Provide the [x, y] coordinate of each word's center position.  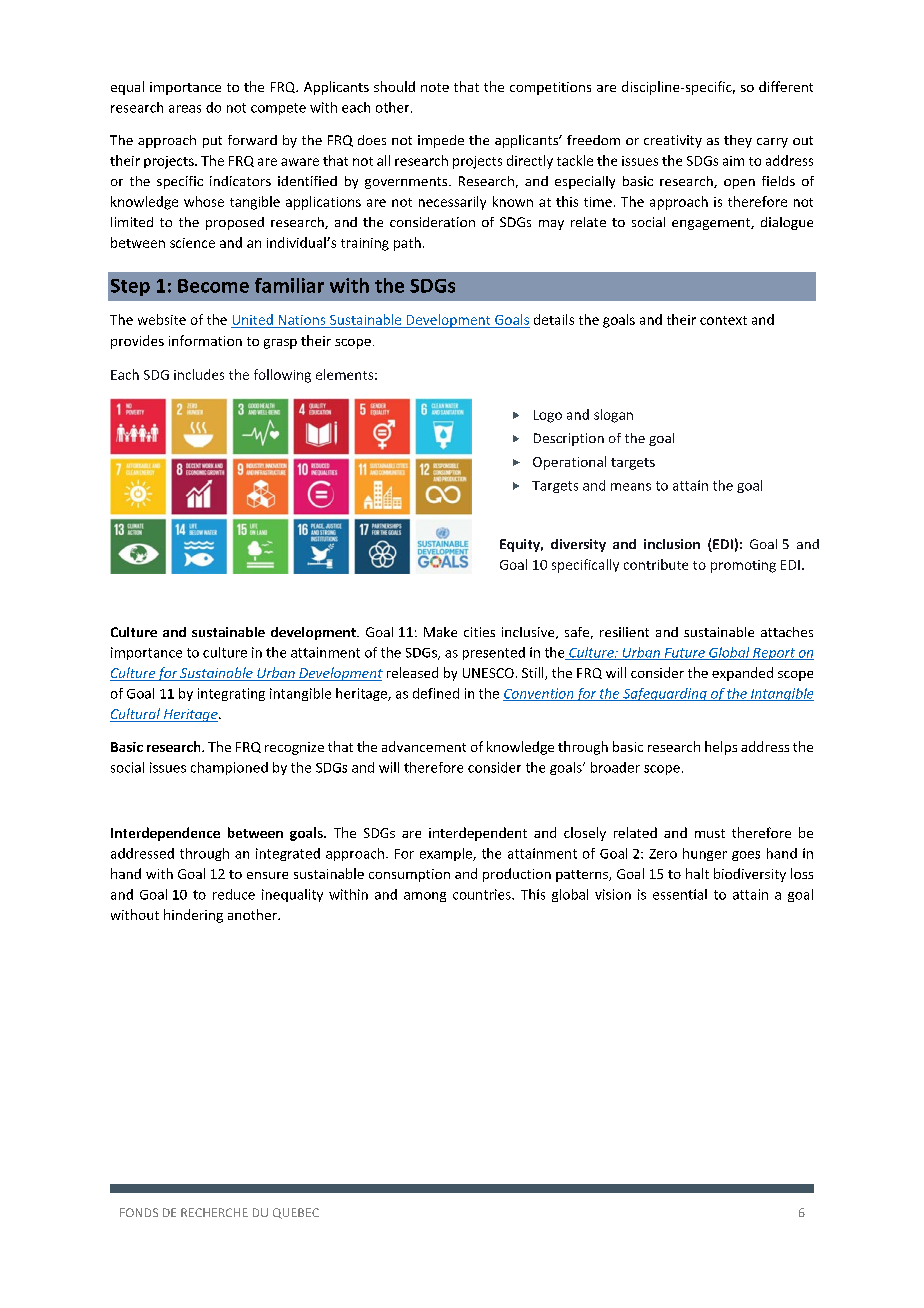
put [212, 142]
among [425, 897]
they [738, 141]
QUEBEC [296, 1213]
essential [680, 894]
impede [441, 141]
